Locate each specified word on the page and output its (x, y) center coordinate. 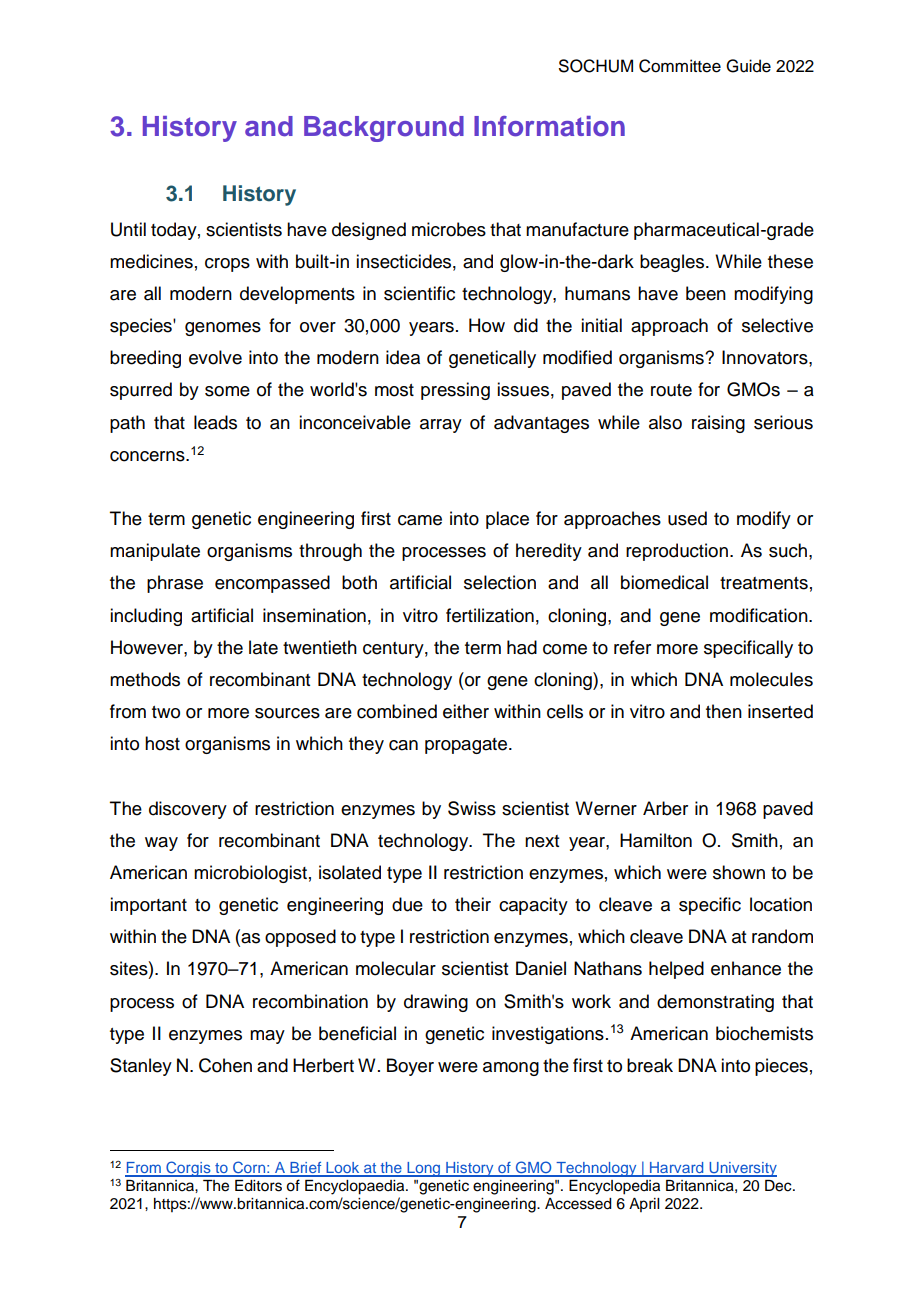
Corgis (188, 1169)
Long (423, 1169)
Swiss (472, 808)
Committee (680, 66)
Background (384, 129)
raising (718, 424)
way (161, 844)
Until (128, 229)
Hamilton (656, 840)
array (441, 426)
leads (215, 422)
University (742, 1169)
